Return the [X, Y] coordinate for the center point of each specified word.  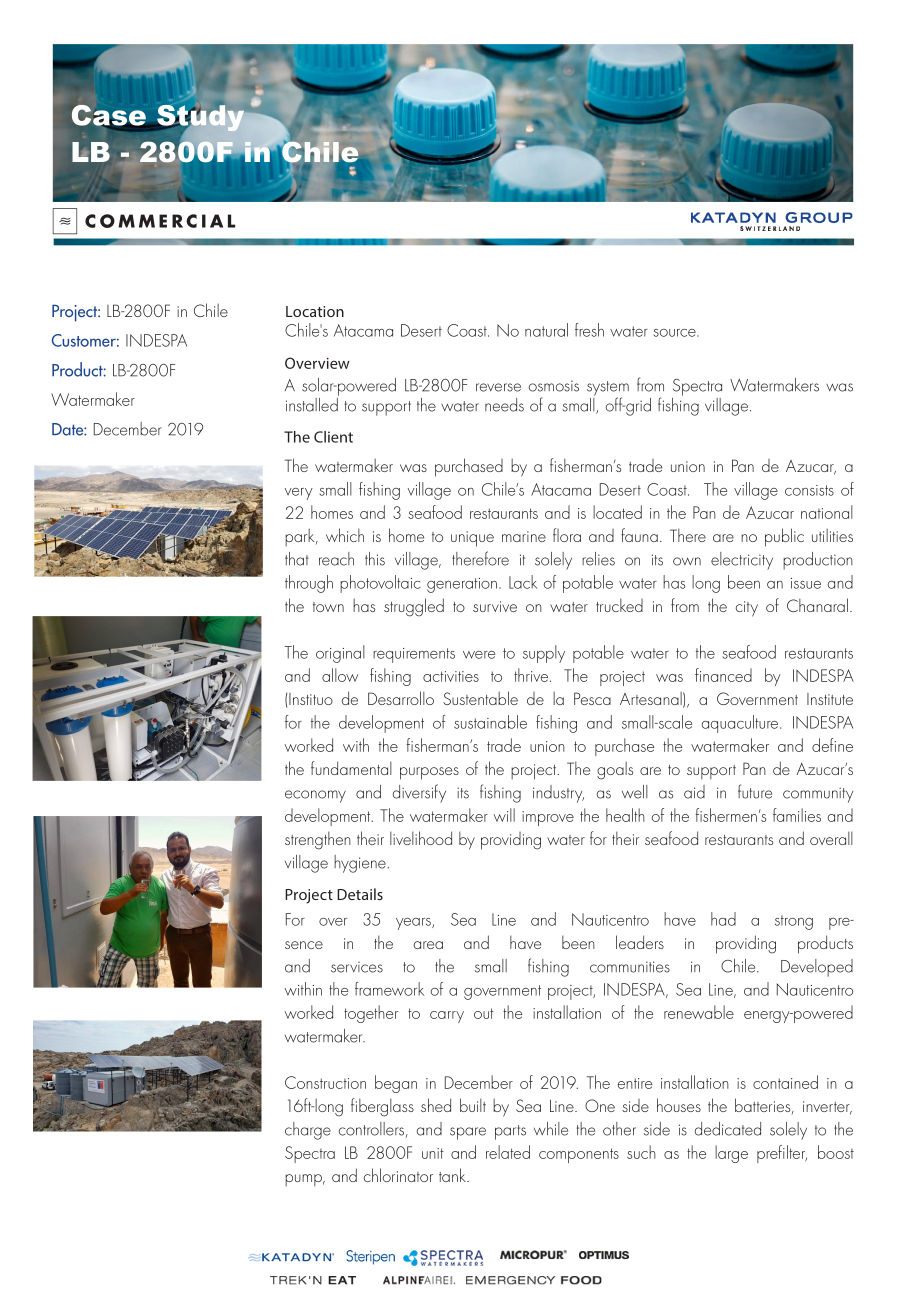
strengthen [318, 840]
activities [451, 676]
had [723, 919]
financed [723, 675]
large [731, 1154]
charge [308, 1131]
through [309, 584]
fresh [589, 330]
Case [110, 116]
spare [468, 1133]
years [414, 924]
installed [312, 403]
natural [546, 330]
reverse [498, 387]
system [608, 389]
